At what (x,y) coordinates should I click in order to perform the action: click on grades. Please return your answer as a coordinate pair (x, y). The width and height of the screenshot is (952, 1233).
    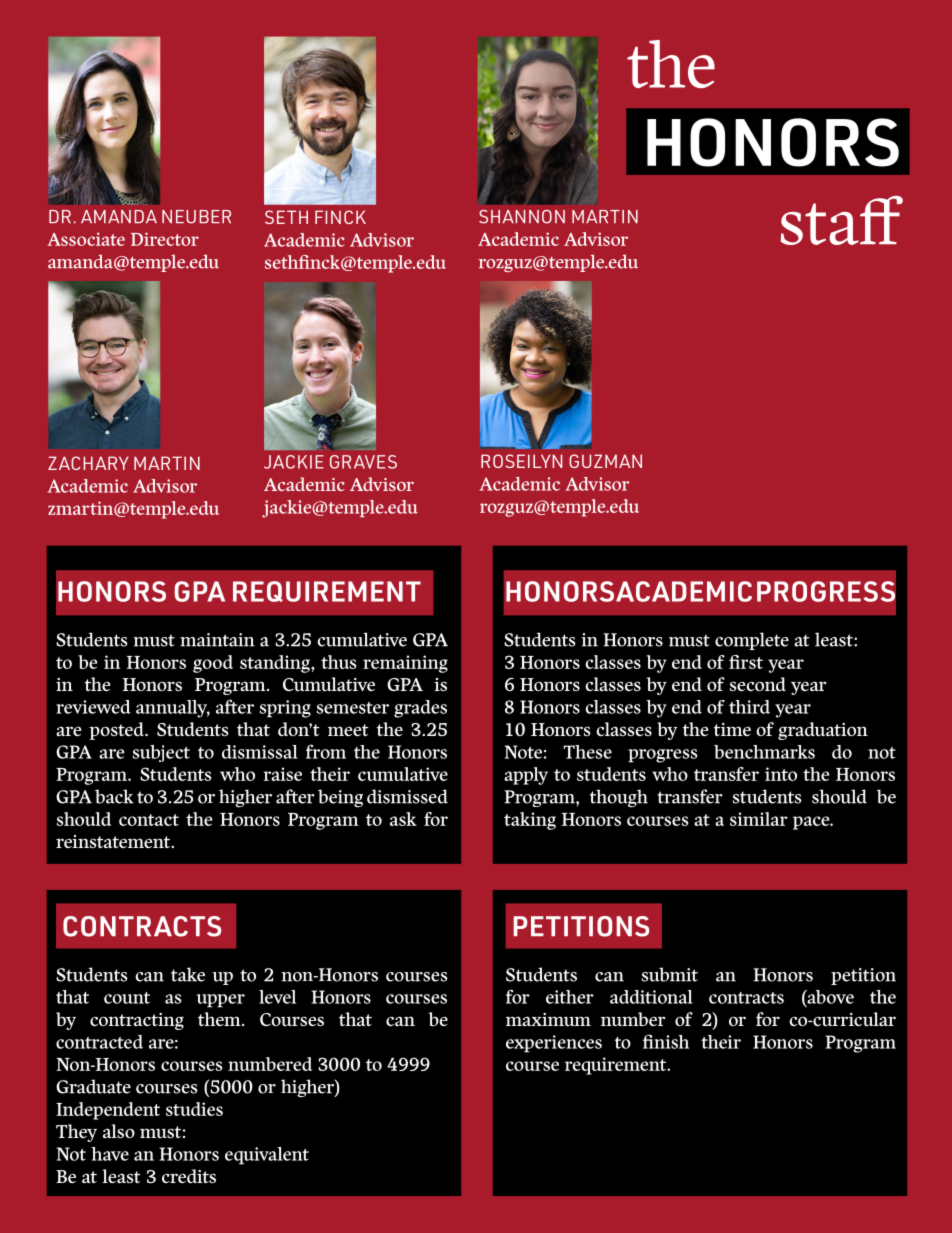
    Looking at the image, I should click on (420, 709).
